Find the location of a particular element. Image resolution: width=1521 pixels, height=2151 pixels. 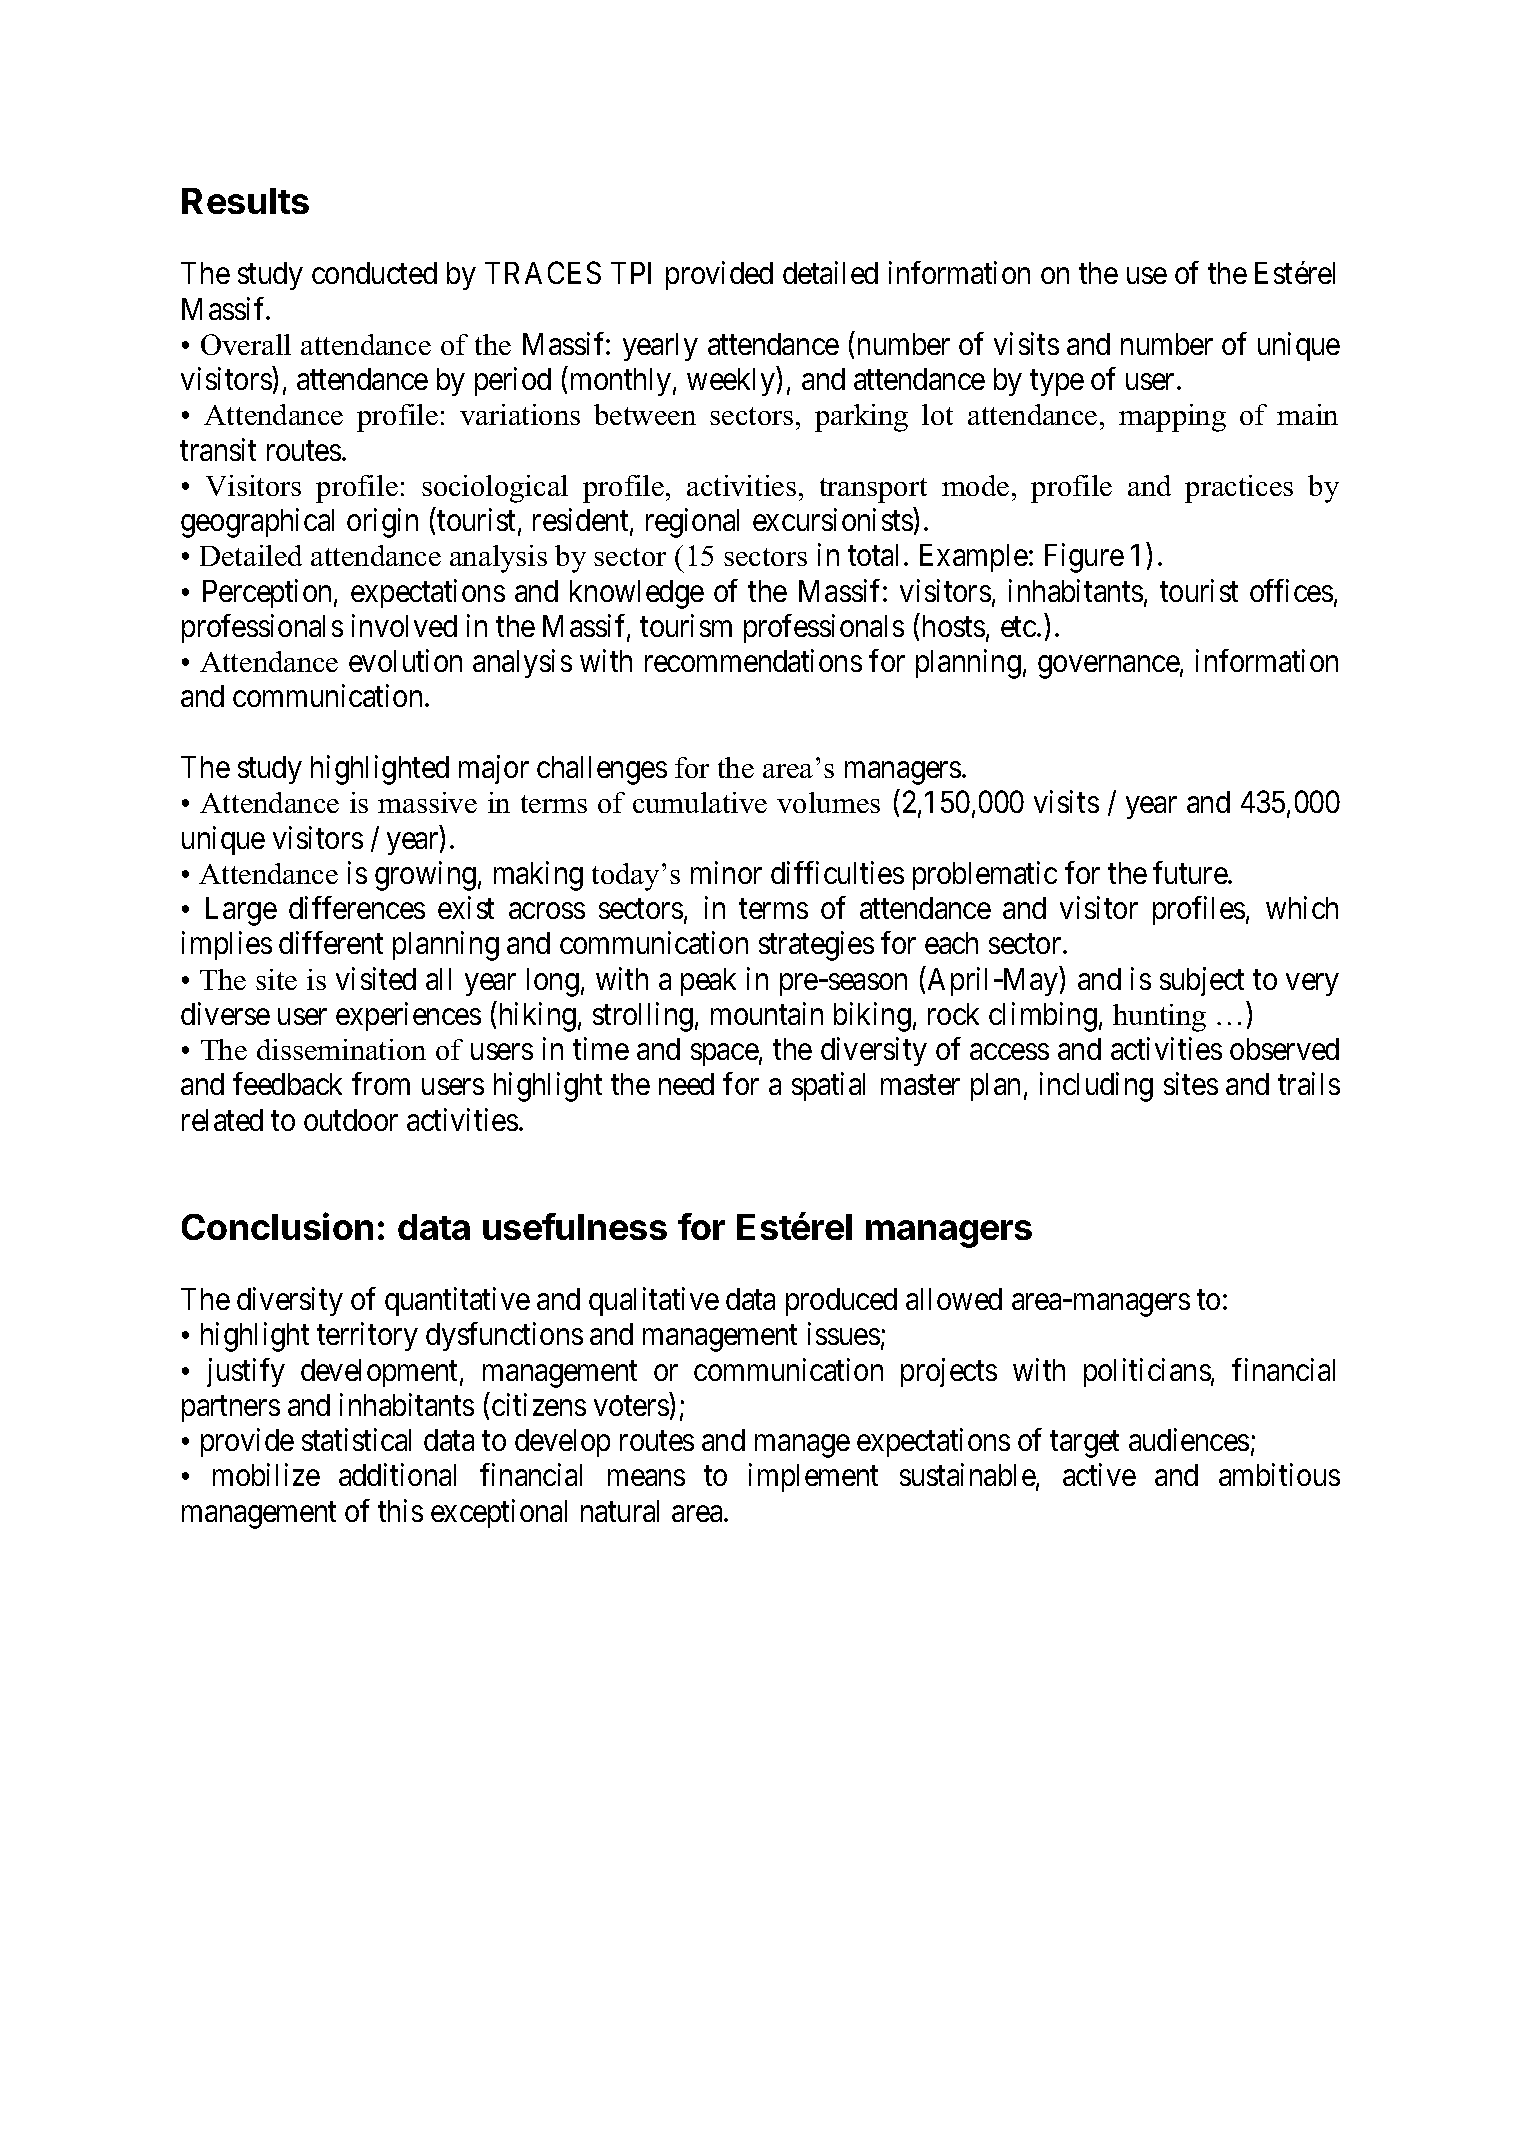

additional is located at coordinates (397, 1474).
